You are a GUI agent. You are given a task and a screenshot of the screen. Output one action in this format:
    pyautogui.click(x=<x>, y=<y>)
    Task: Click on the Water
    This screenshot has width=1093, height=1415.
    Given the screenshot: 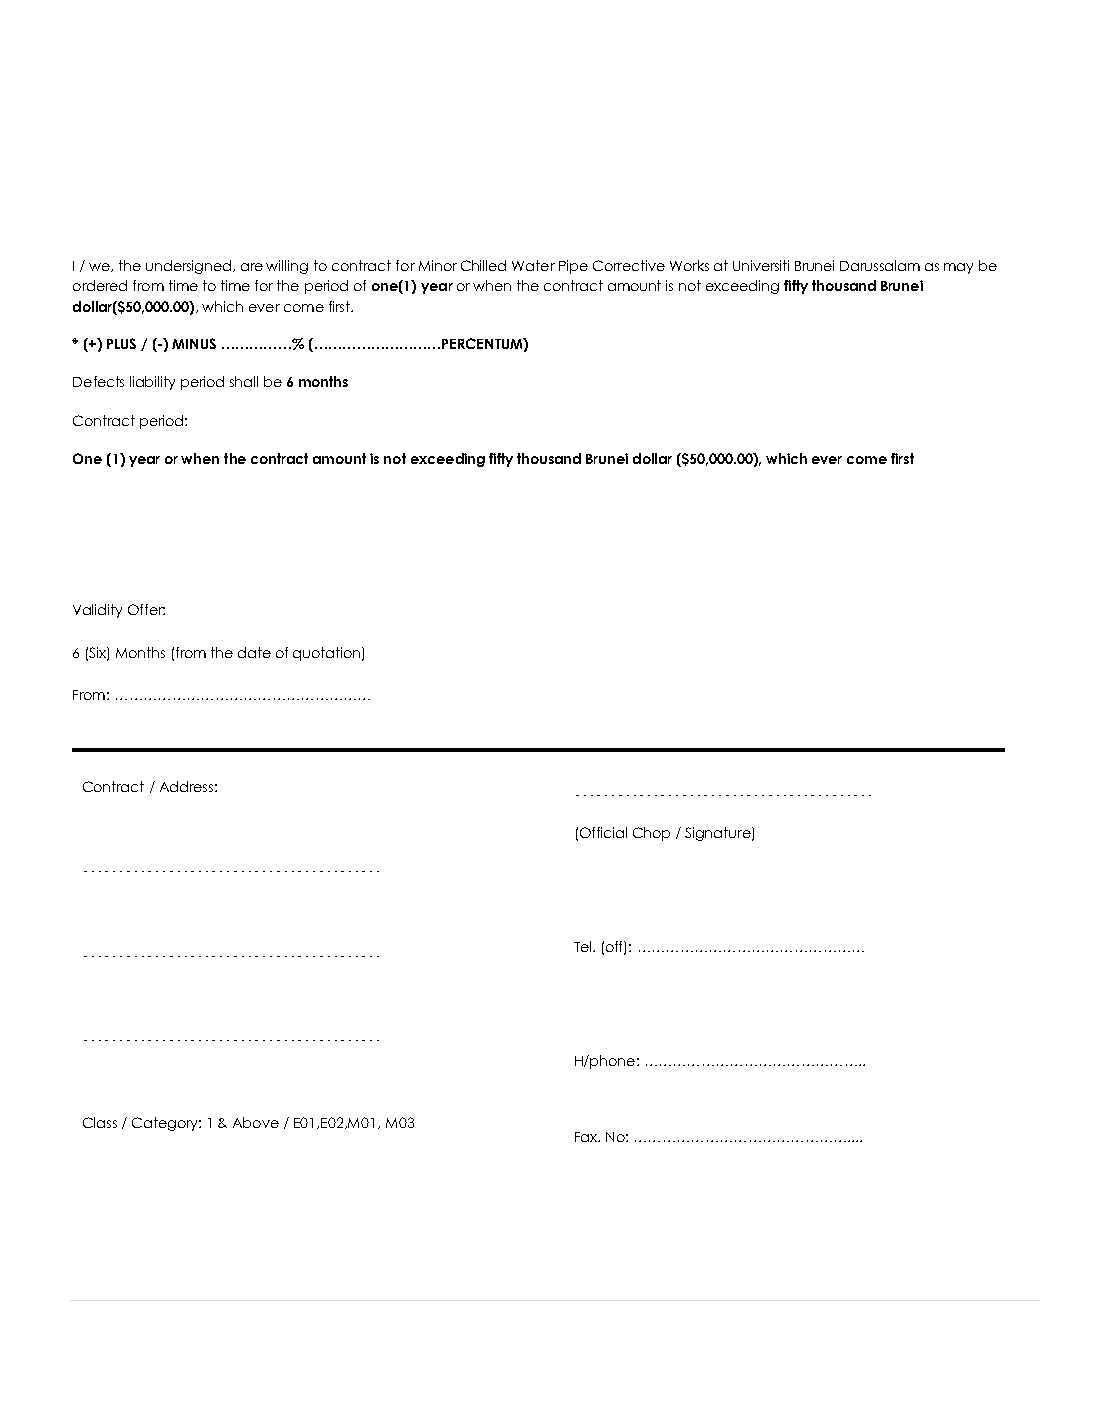 What is the action you would take?
    pyautogui.click(x=533, y=265)
